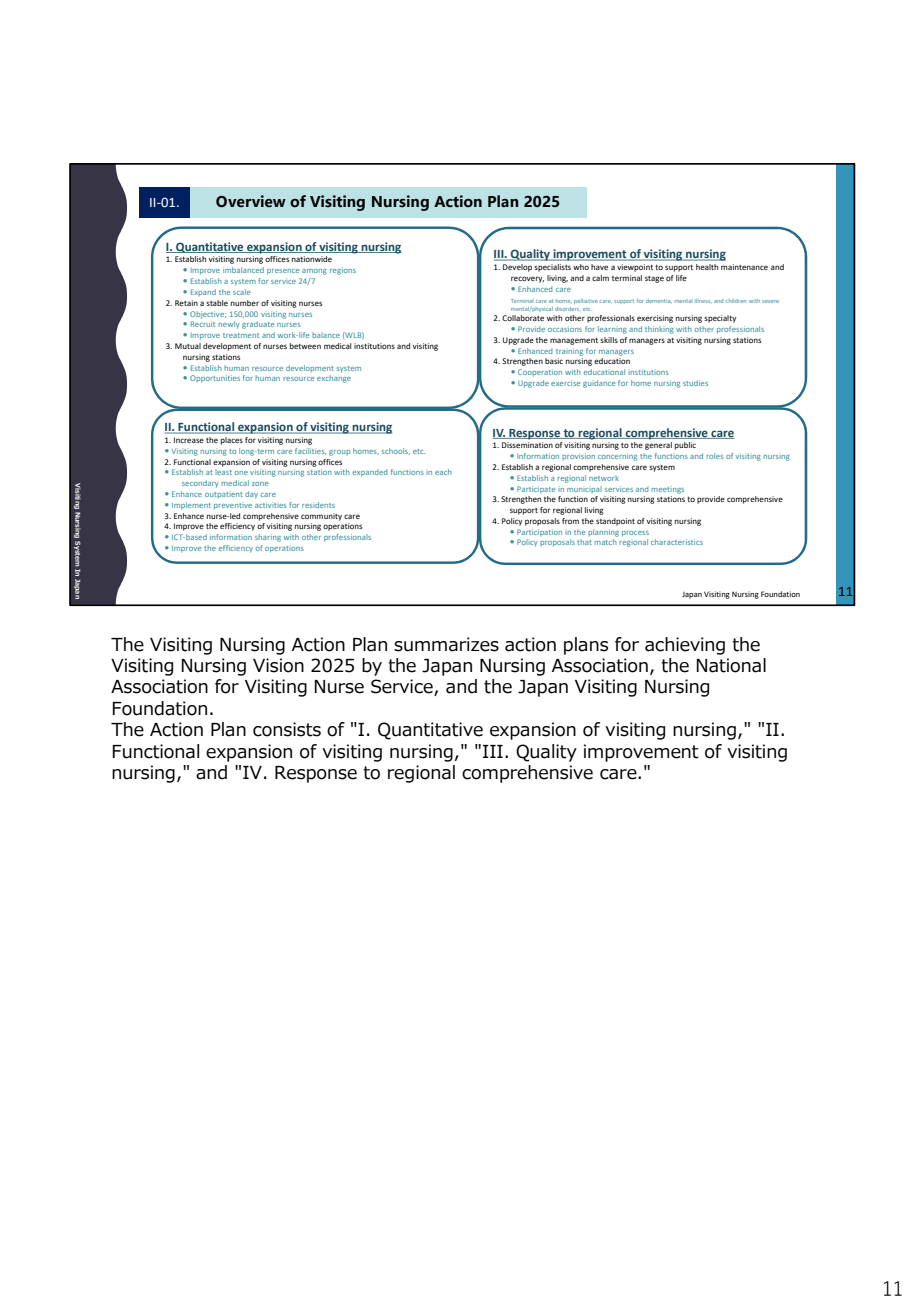 This image has height=1308, width=924. Describe the element at coordinates (539, 533) in the image. I see `Participation` at that location.
